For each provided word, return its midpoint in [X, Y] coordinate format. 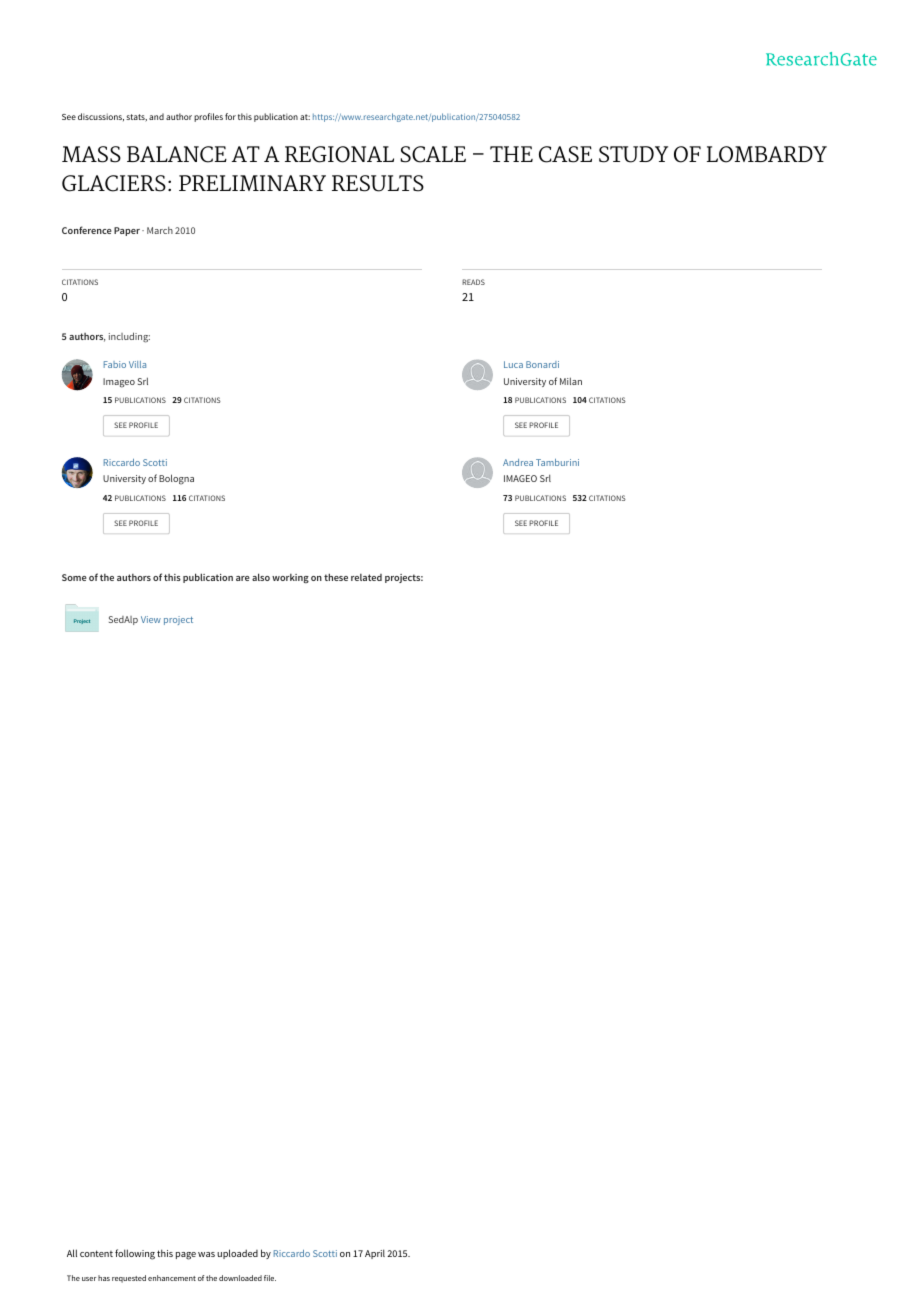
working [290, 578]
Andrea [518, 462]
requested [129, 1279]
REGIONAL [339, 154]
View [151, 619]
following [135, 1254]
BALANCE [177, 154]
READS [473, 282]
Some [74, 577]
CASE [565, 154]
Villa [137, 364]
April [375, 1254]
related [366, 577]
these [336, 577]
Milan [571, 381]
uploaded [237, 1254]
